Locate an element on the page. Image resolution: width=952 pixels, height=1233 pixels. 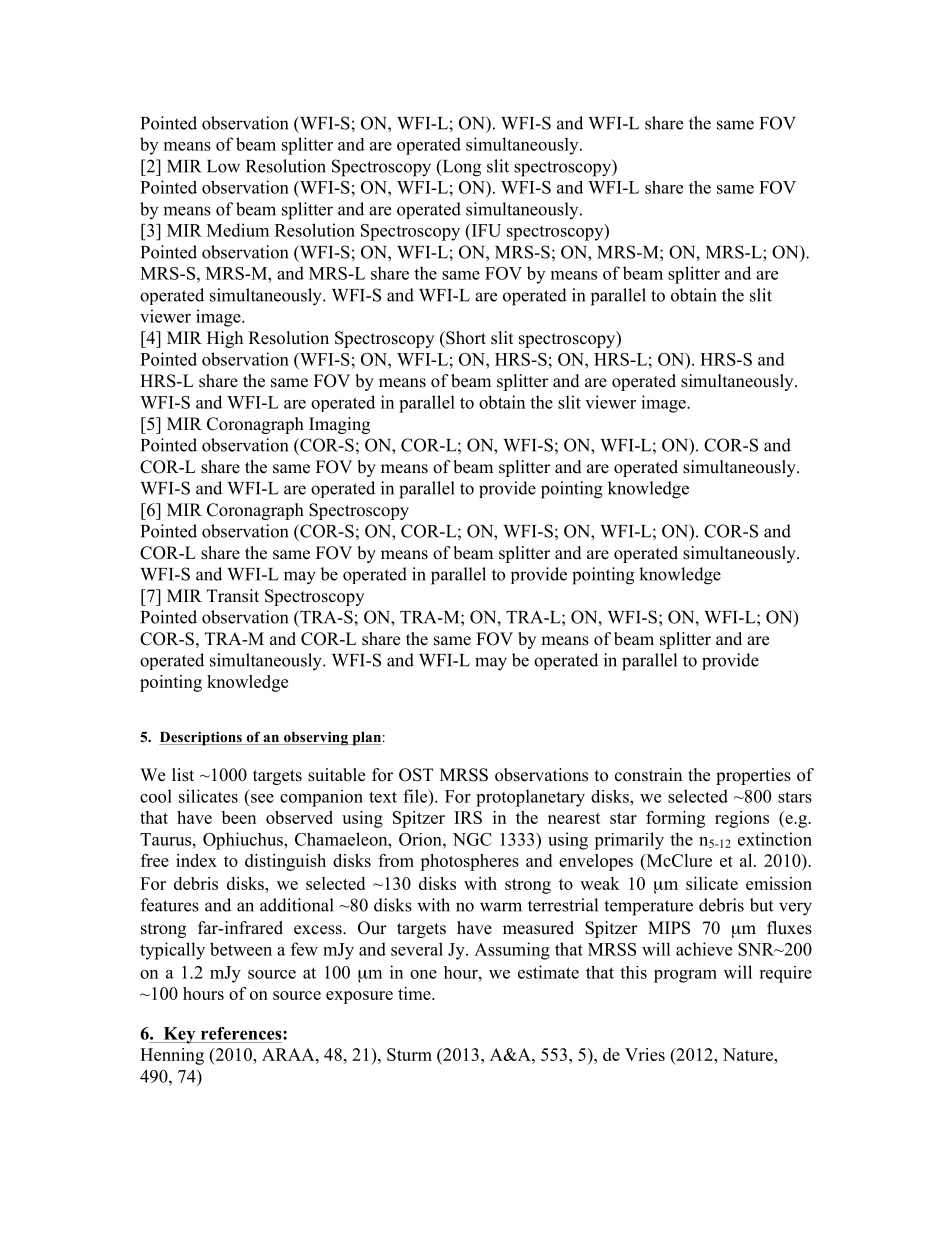
Short is located at coordinates (465, 338).
